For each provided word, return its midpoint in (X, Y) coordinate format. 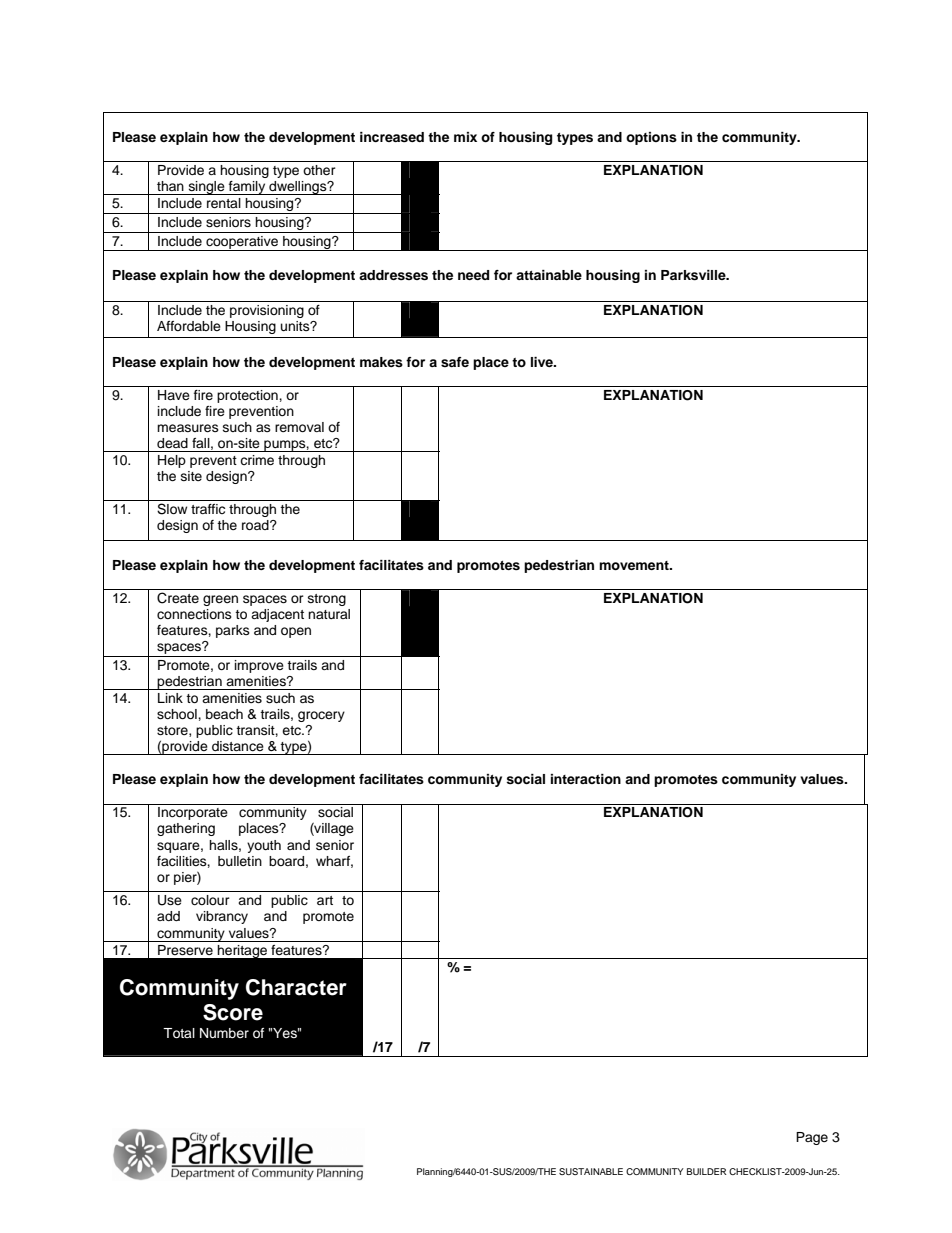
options (651, 138)
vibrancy (222, 917)
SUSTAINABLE (591, 1171)
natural (329, 614)
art (325, 900)
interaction (586, 779)
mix (465, 137)
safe (455, 362)
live (543, 362)
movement (635, 565)
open (296, 632)
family (247, 188)
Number (224, 1033)
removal (299, 427)
